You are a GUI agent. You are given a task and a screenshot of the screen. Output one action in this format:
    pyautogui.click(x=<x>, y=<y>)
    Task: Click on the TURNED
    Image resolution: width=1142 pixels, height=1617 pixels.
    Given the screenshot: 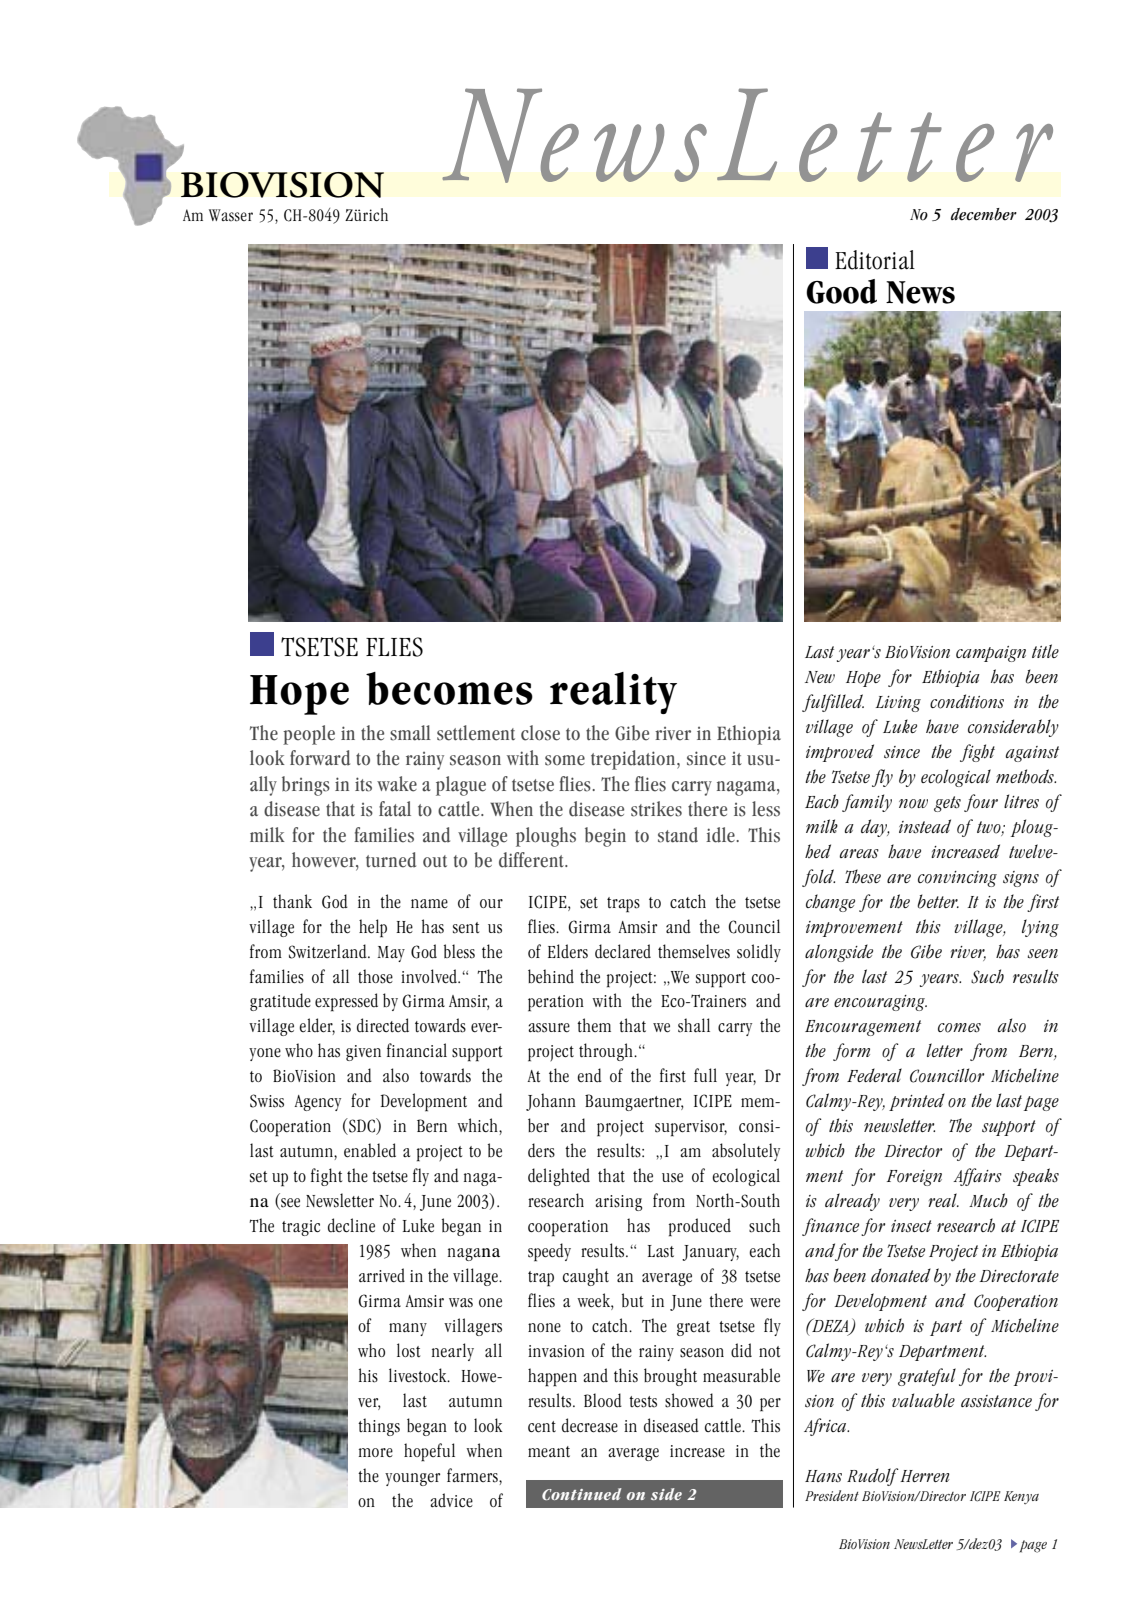 What is the action you would take?
    pyautogui.click(x=391, y=860)
